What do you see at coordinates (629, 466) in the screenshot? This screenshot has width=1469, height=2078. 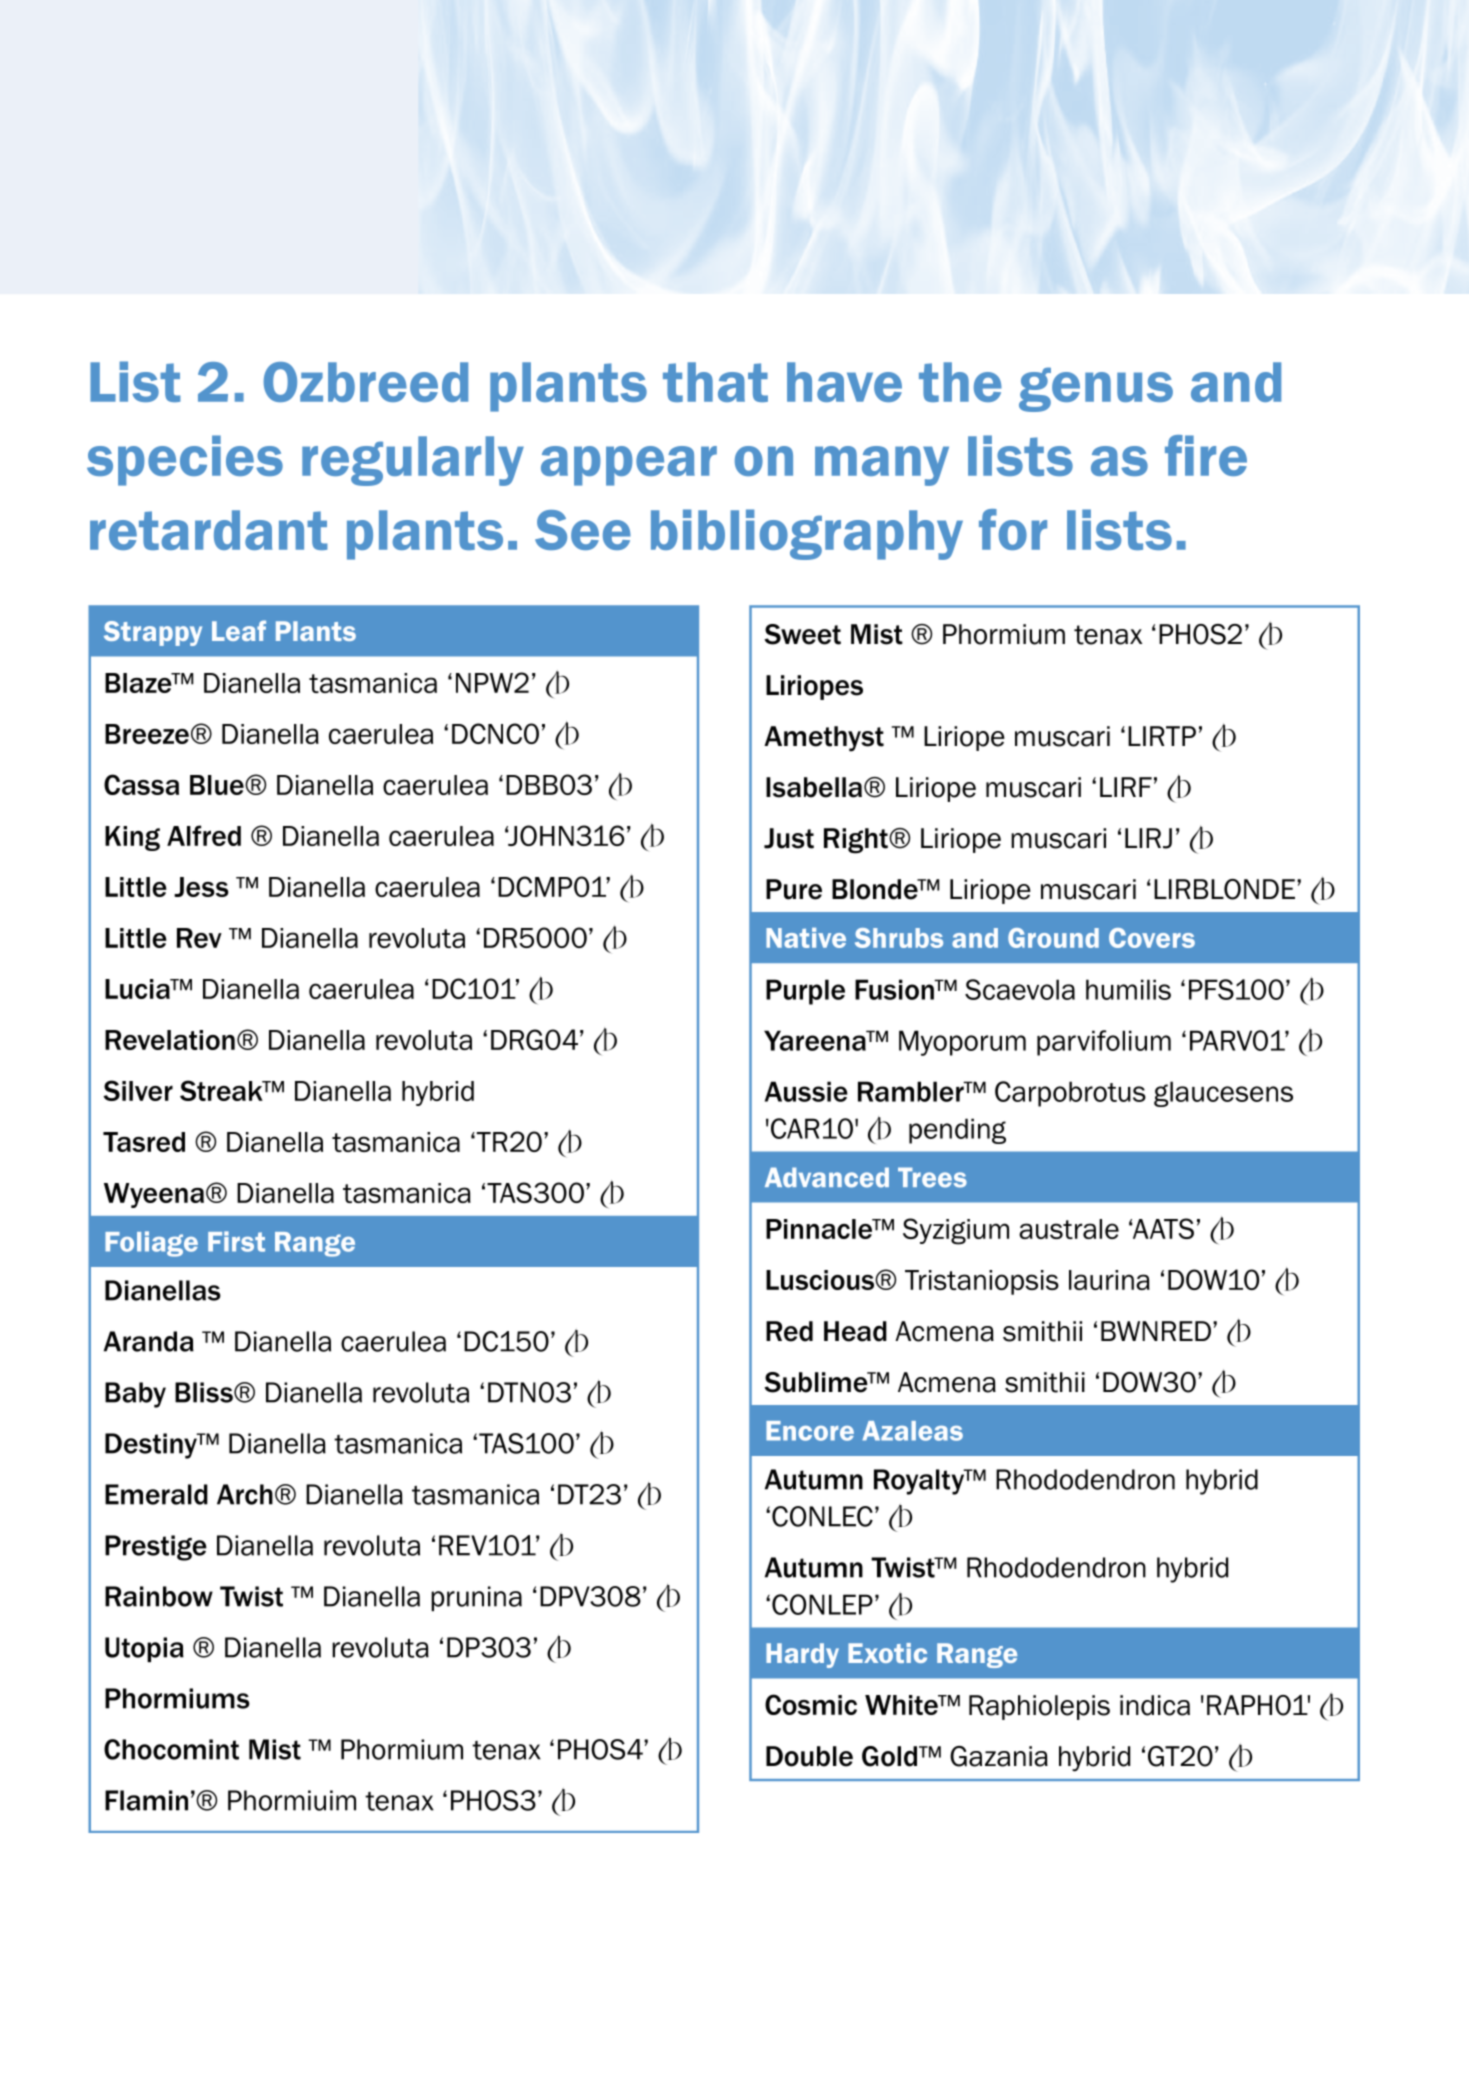 I see `appear` at bounding box center [629, 466].
